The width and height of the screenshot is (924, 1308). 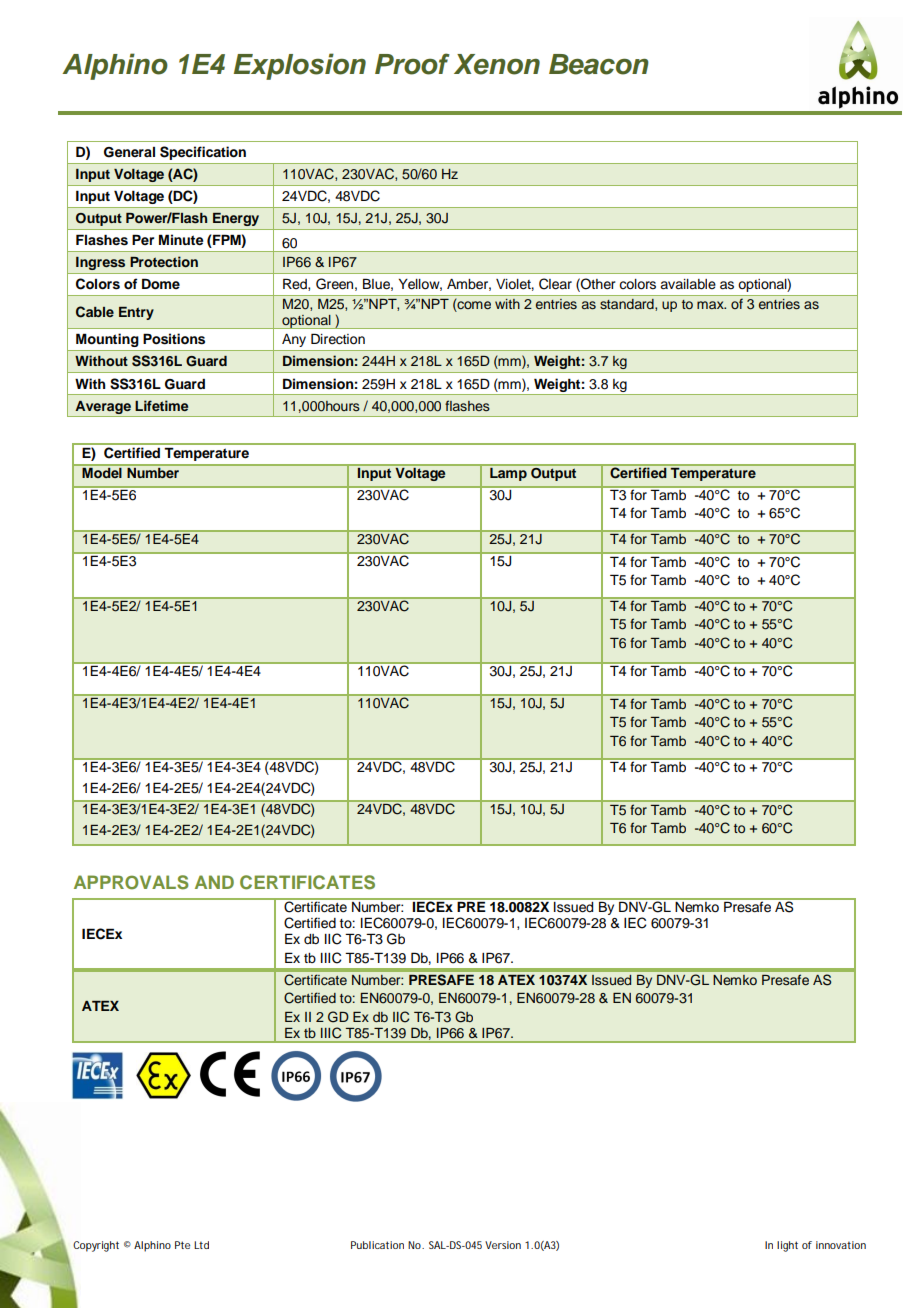 What do you see at coordinates (131, 882) in the screenshot?
I see `APPROVALS` at bounding box center [131, 882].
